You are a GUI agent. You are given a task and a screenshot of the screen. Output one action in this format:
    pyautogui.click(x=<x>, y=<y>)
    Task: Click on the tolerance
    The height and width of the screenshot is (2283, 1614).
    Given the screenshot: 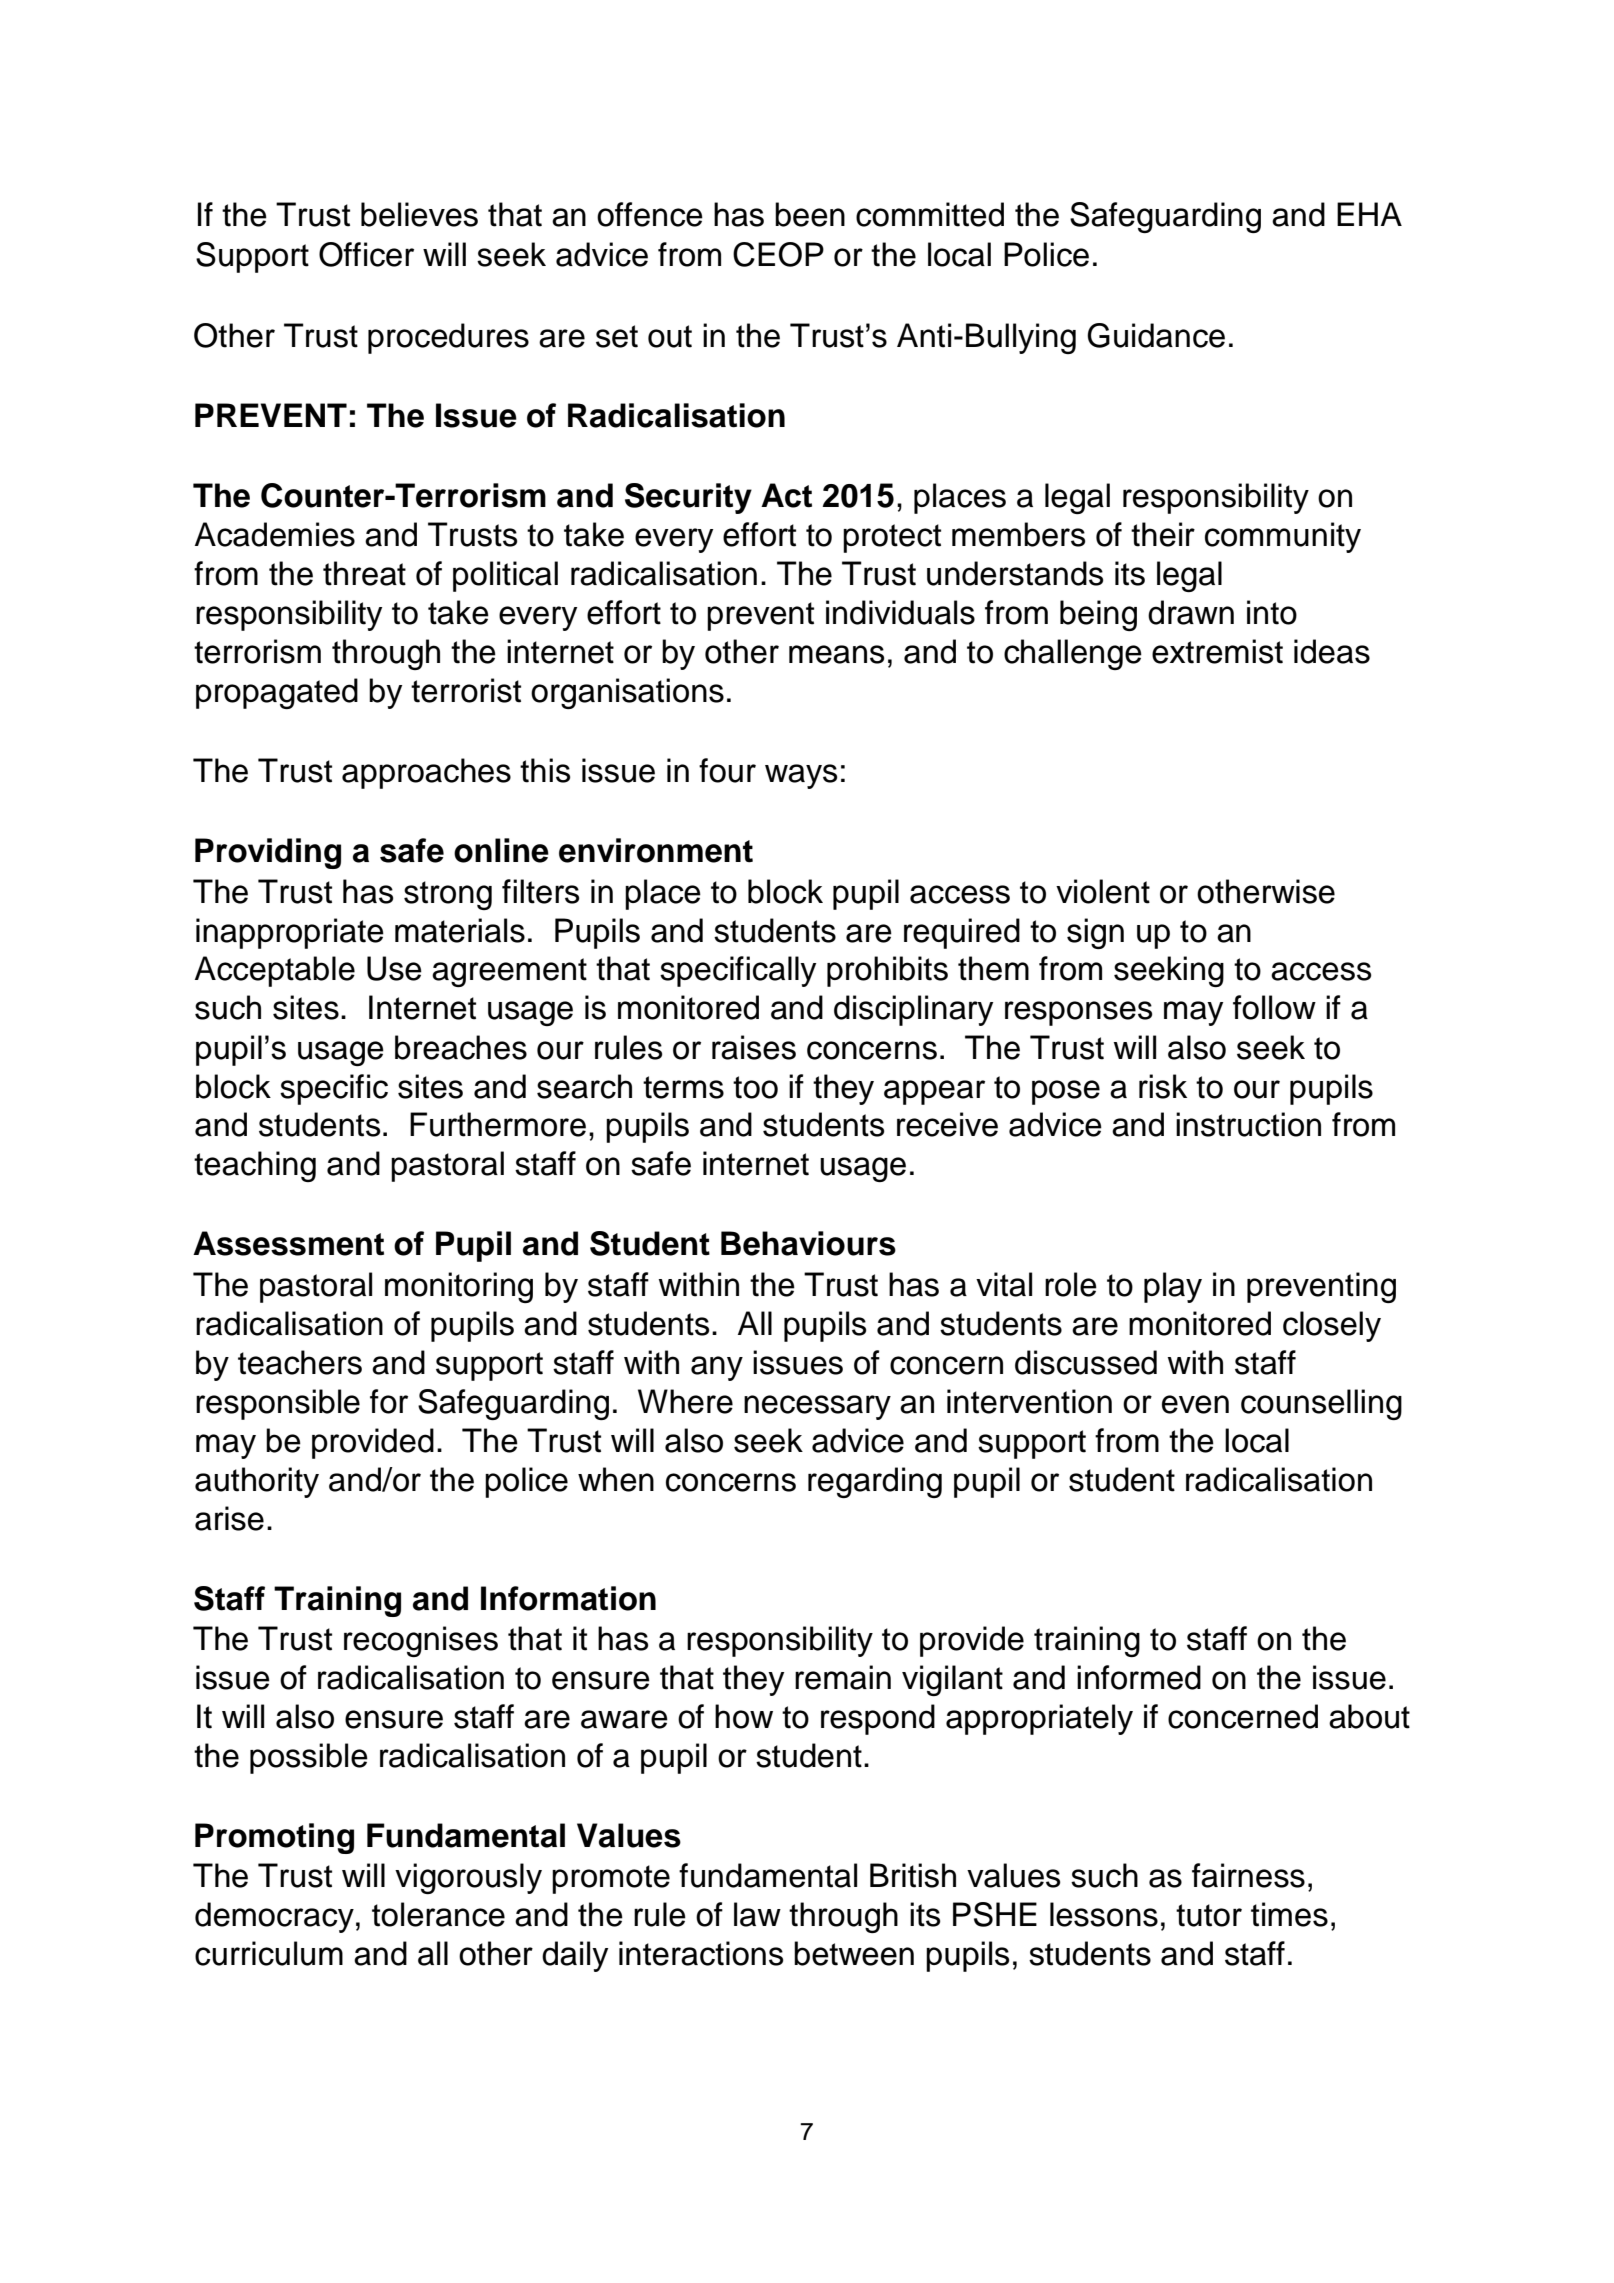 What is the action you would take?
    pyautogui.click(x=438, y=1914)
